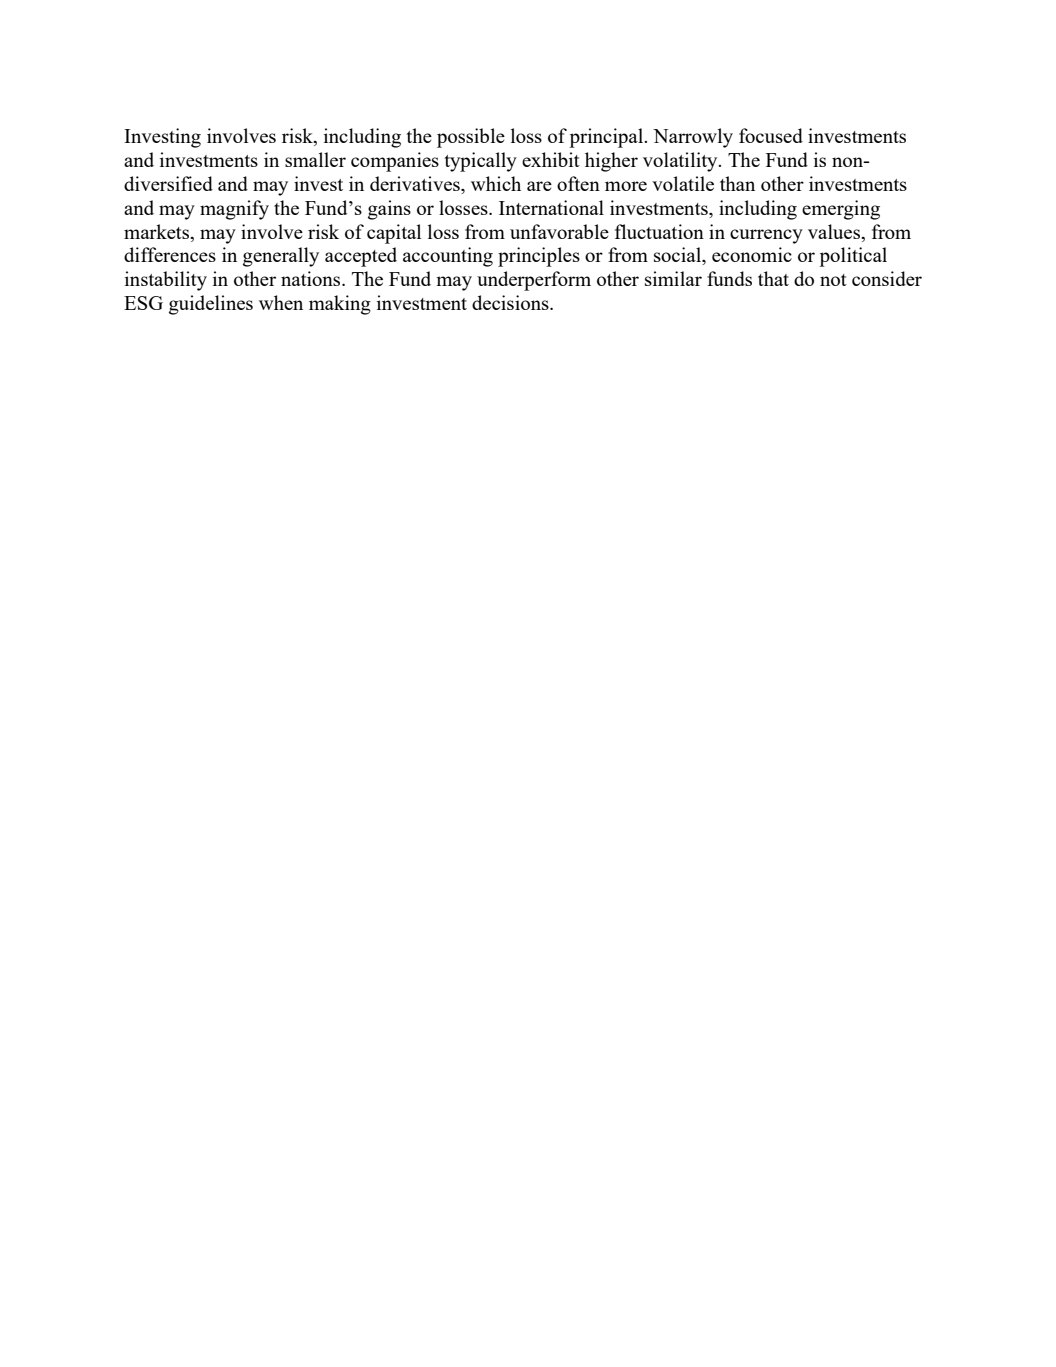  Describe the element at coordinates (559, 231) in the screenshot. I see `unfavorable` at that location.
